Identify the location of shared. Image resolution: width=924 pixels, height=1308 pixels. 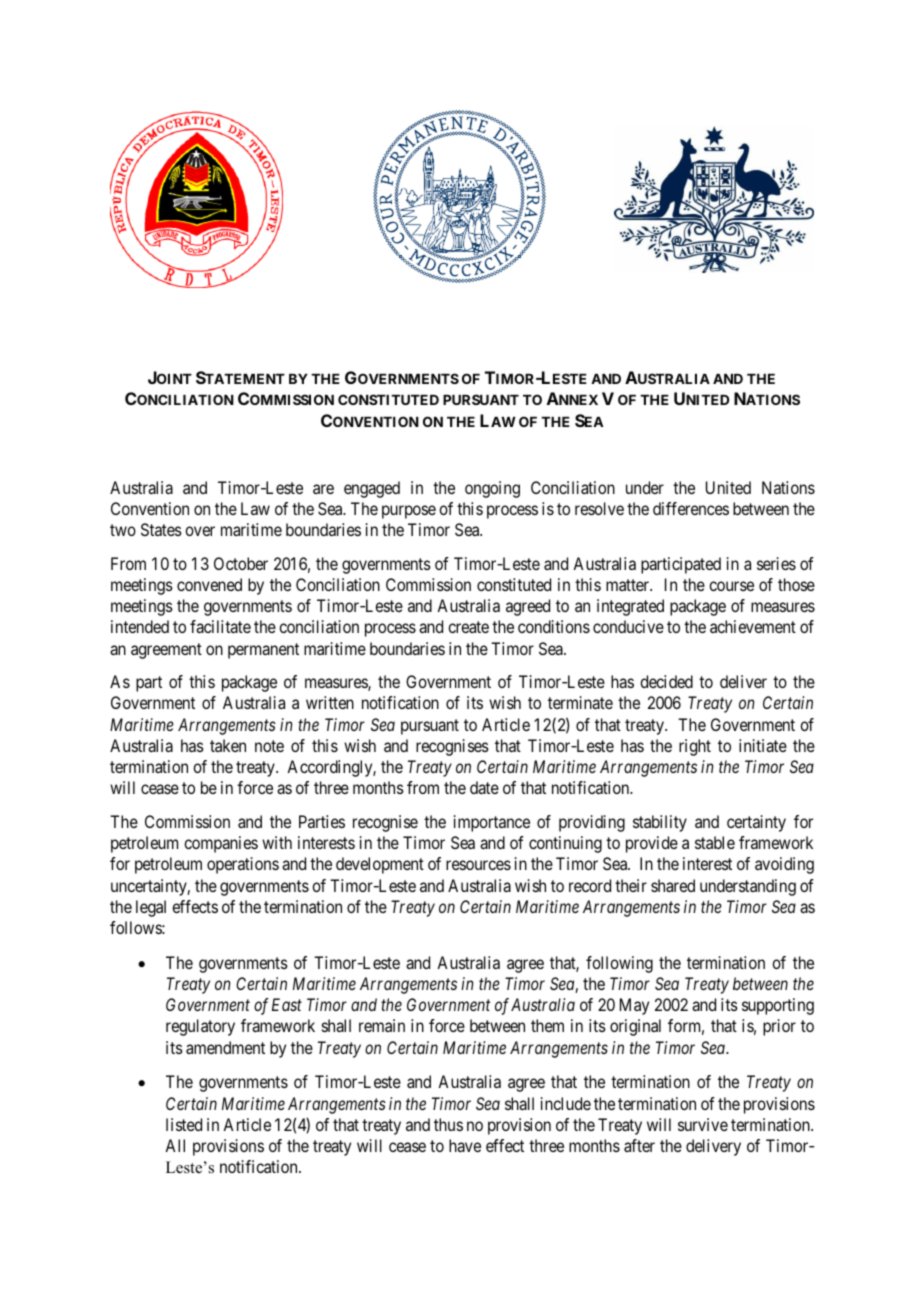
(673, 885).
